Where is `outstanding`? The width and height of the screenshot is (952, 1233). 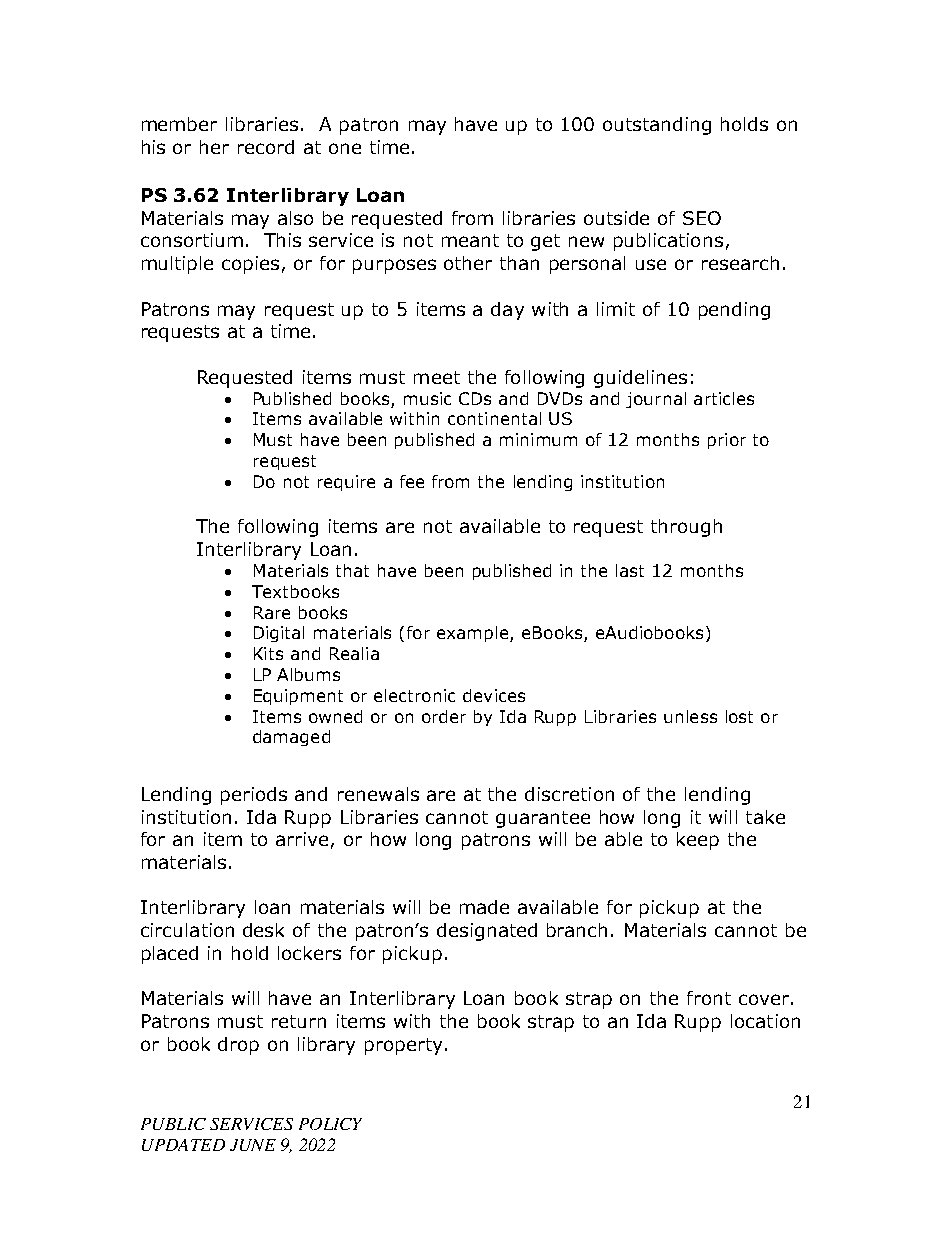
outstanding is located at coordinates (657, 126).
